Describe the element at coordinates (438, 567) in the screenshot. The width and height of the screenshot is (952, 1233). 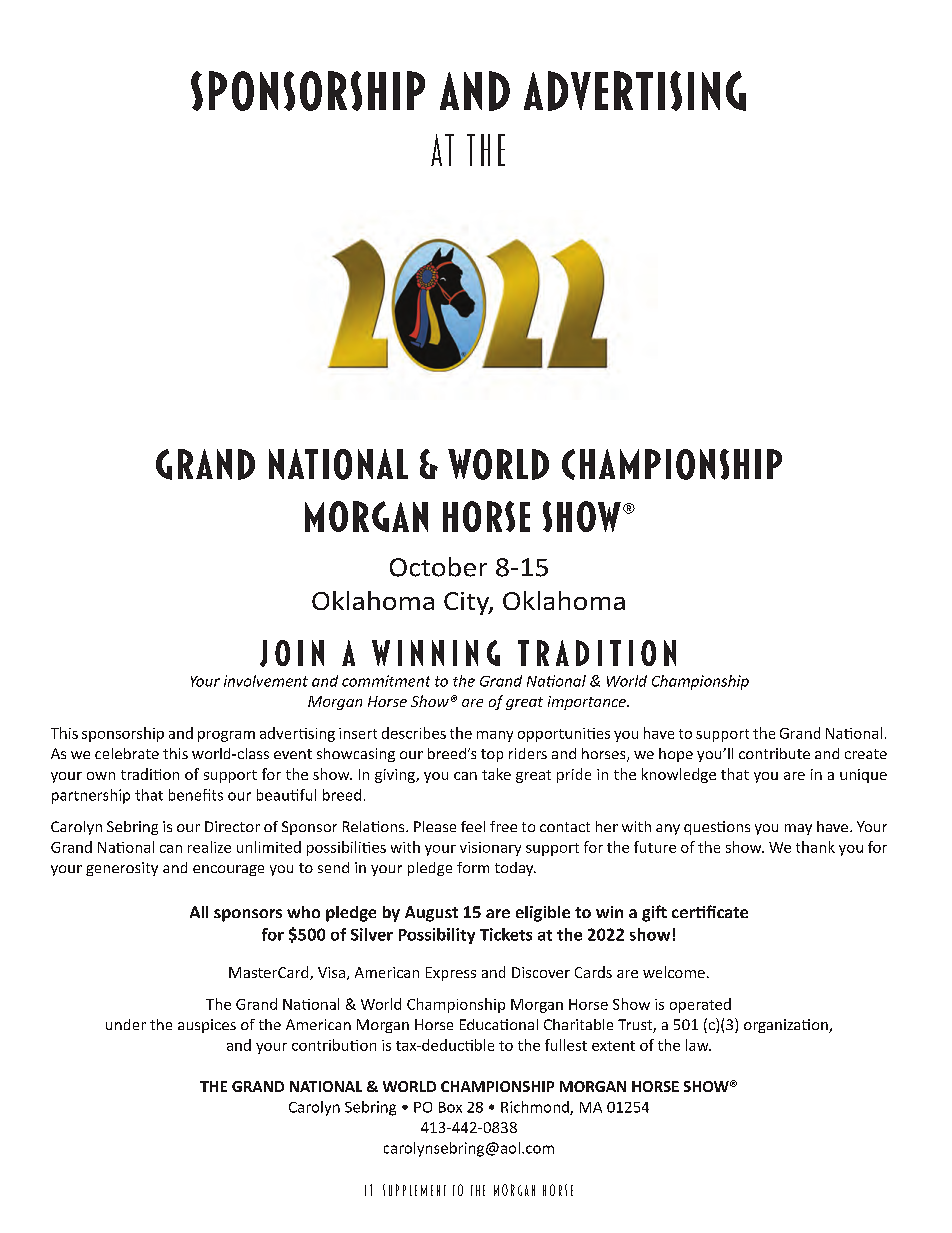
I see `October` at that location.
